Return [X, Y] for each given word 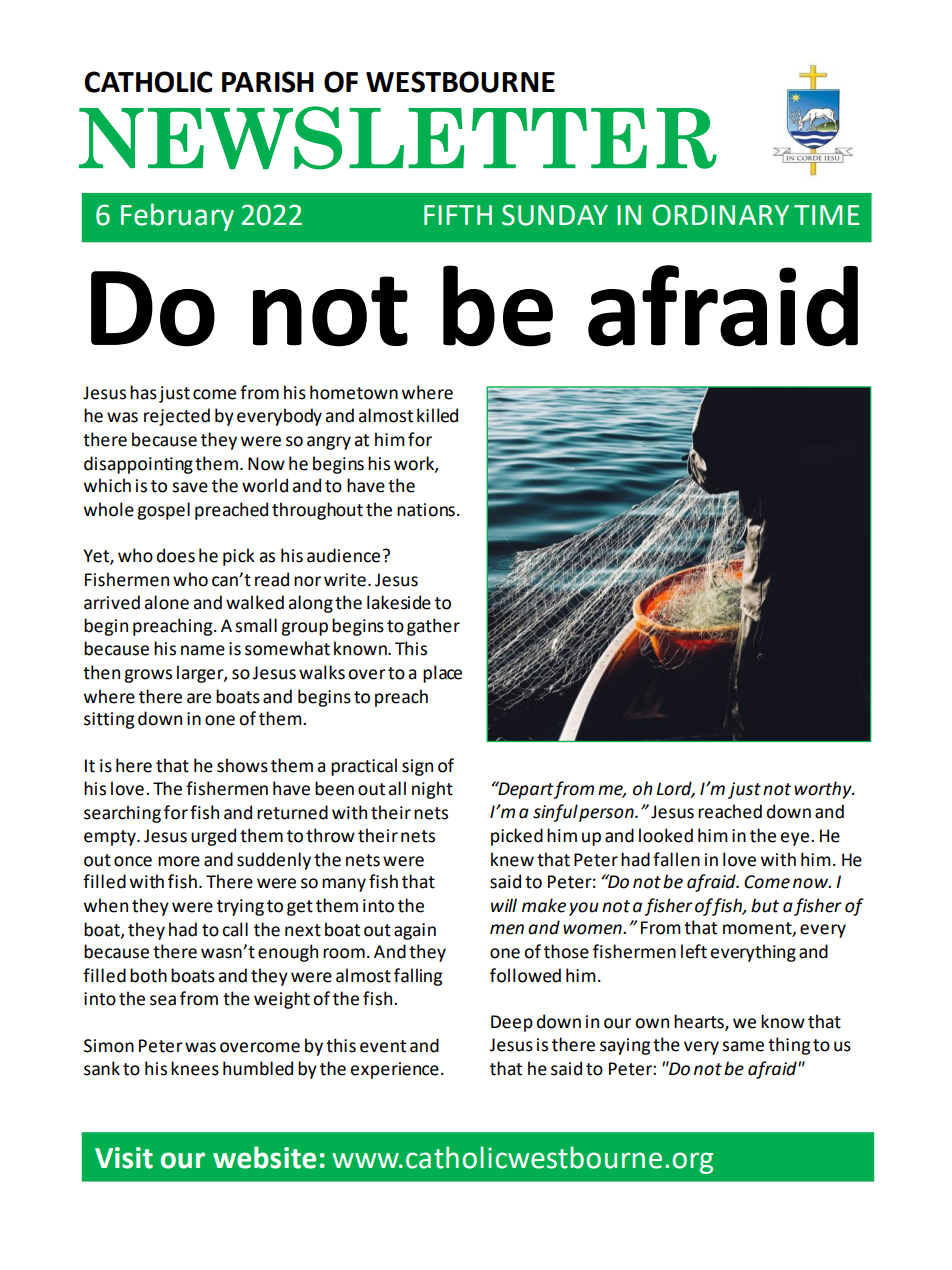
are [199, 698]
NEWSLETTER [398, 138]
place [442, 674]
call [235, 929]
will [504, 905]
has [143, 392]
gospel [163, 511]
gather [433, 627]
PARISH [268, 82]
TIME [826, 215]
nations [426, 510]
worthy [824, 790]
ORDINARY [720, 215]
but [765, 905]
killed [437, 415]
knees [195, 1068]
